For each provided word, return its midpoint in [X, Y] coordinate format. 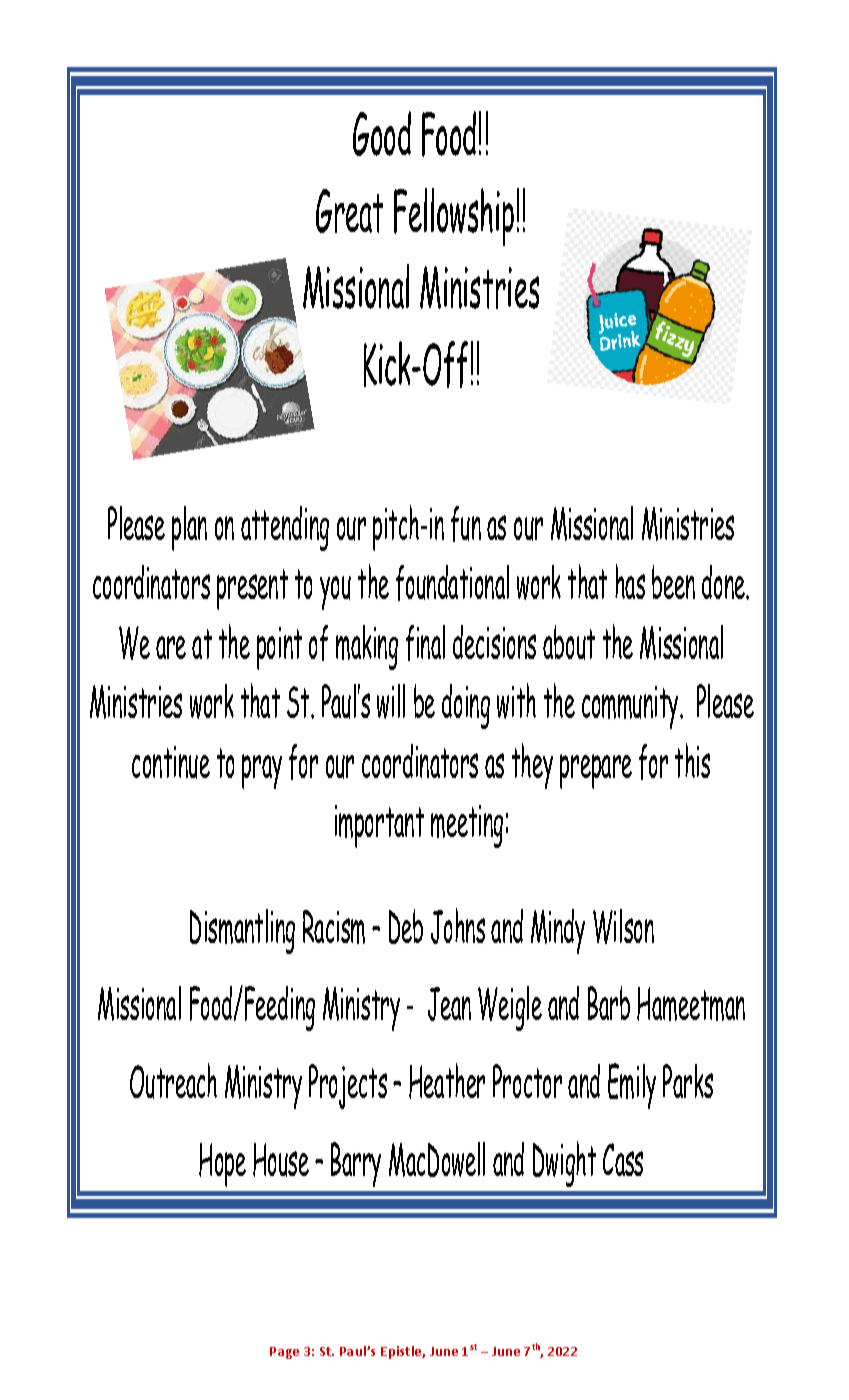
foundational [452, 583]
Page [284, 1353]
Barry [356, 1164]
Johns [458, 926]
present [252, 589]
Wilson [623, 926]
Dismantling [242, 931]
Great [349, 211]
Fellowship [454, 217]
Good [382, 133]
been [673, 582]
